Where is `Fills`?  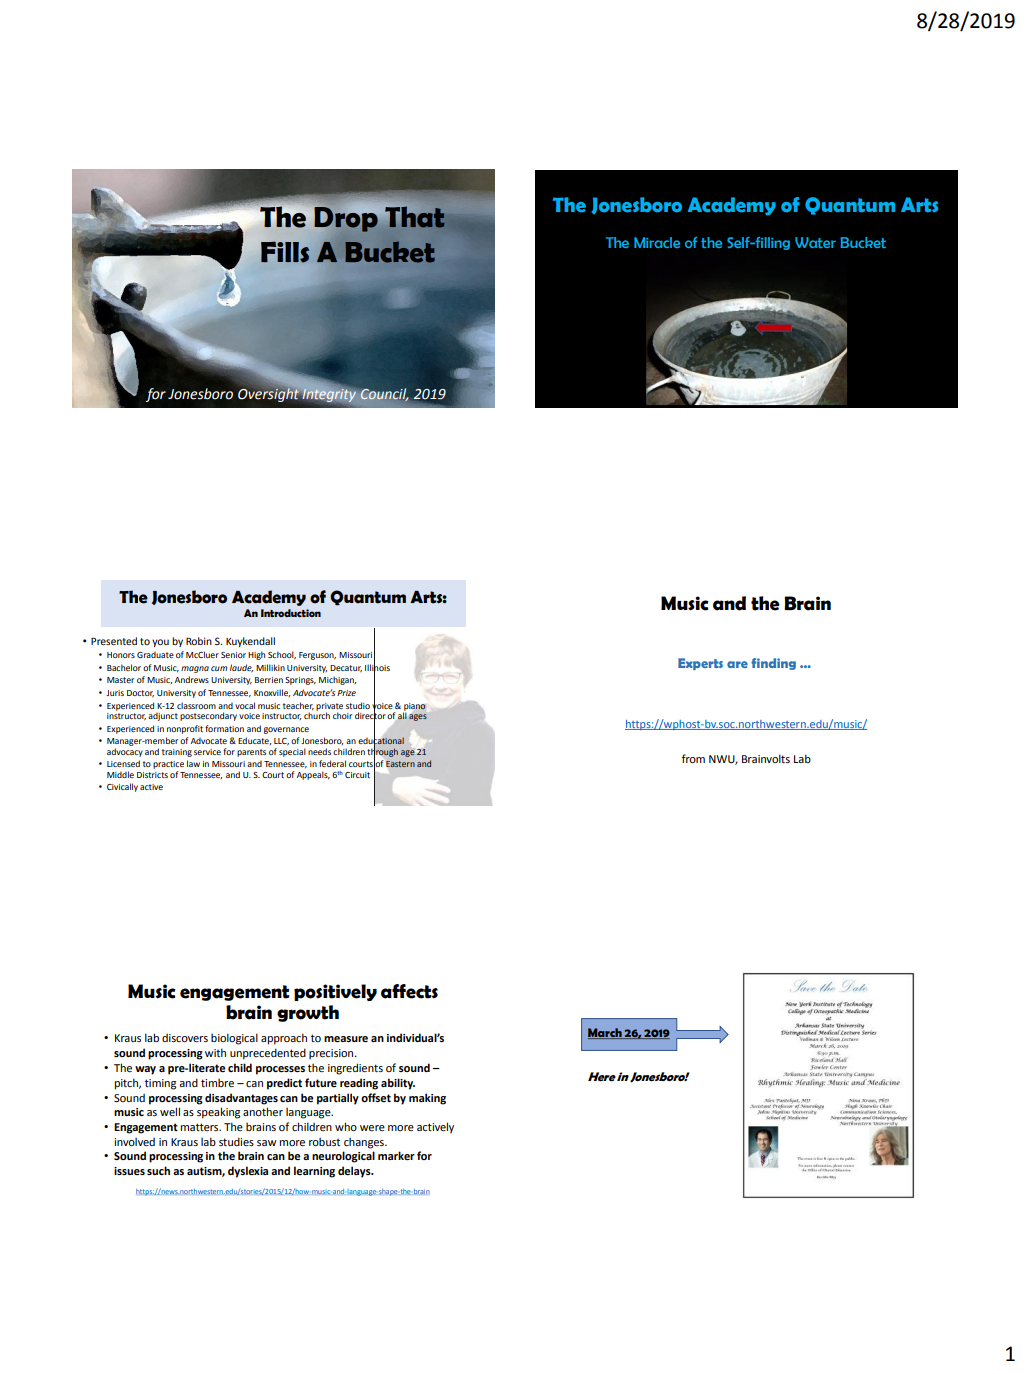
Fills is located at coordinates (285, 252).
